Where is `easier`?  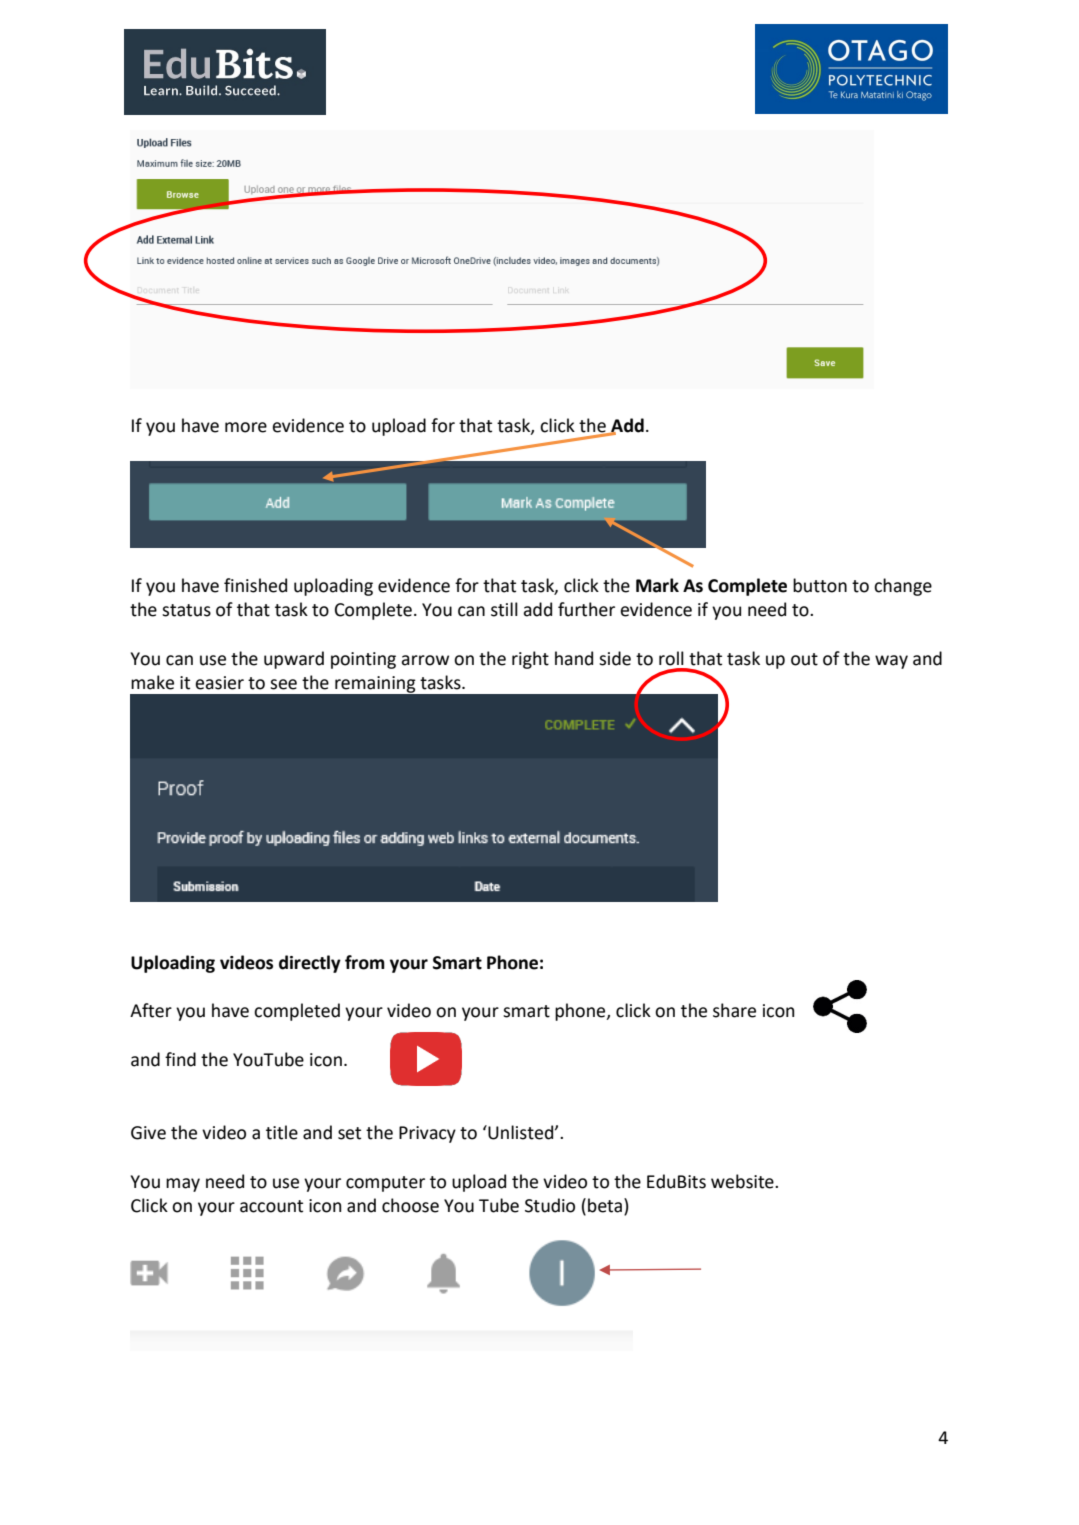
easier is located at coordinates (219, 683).
